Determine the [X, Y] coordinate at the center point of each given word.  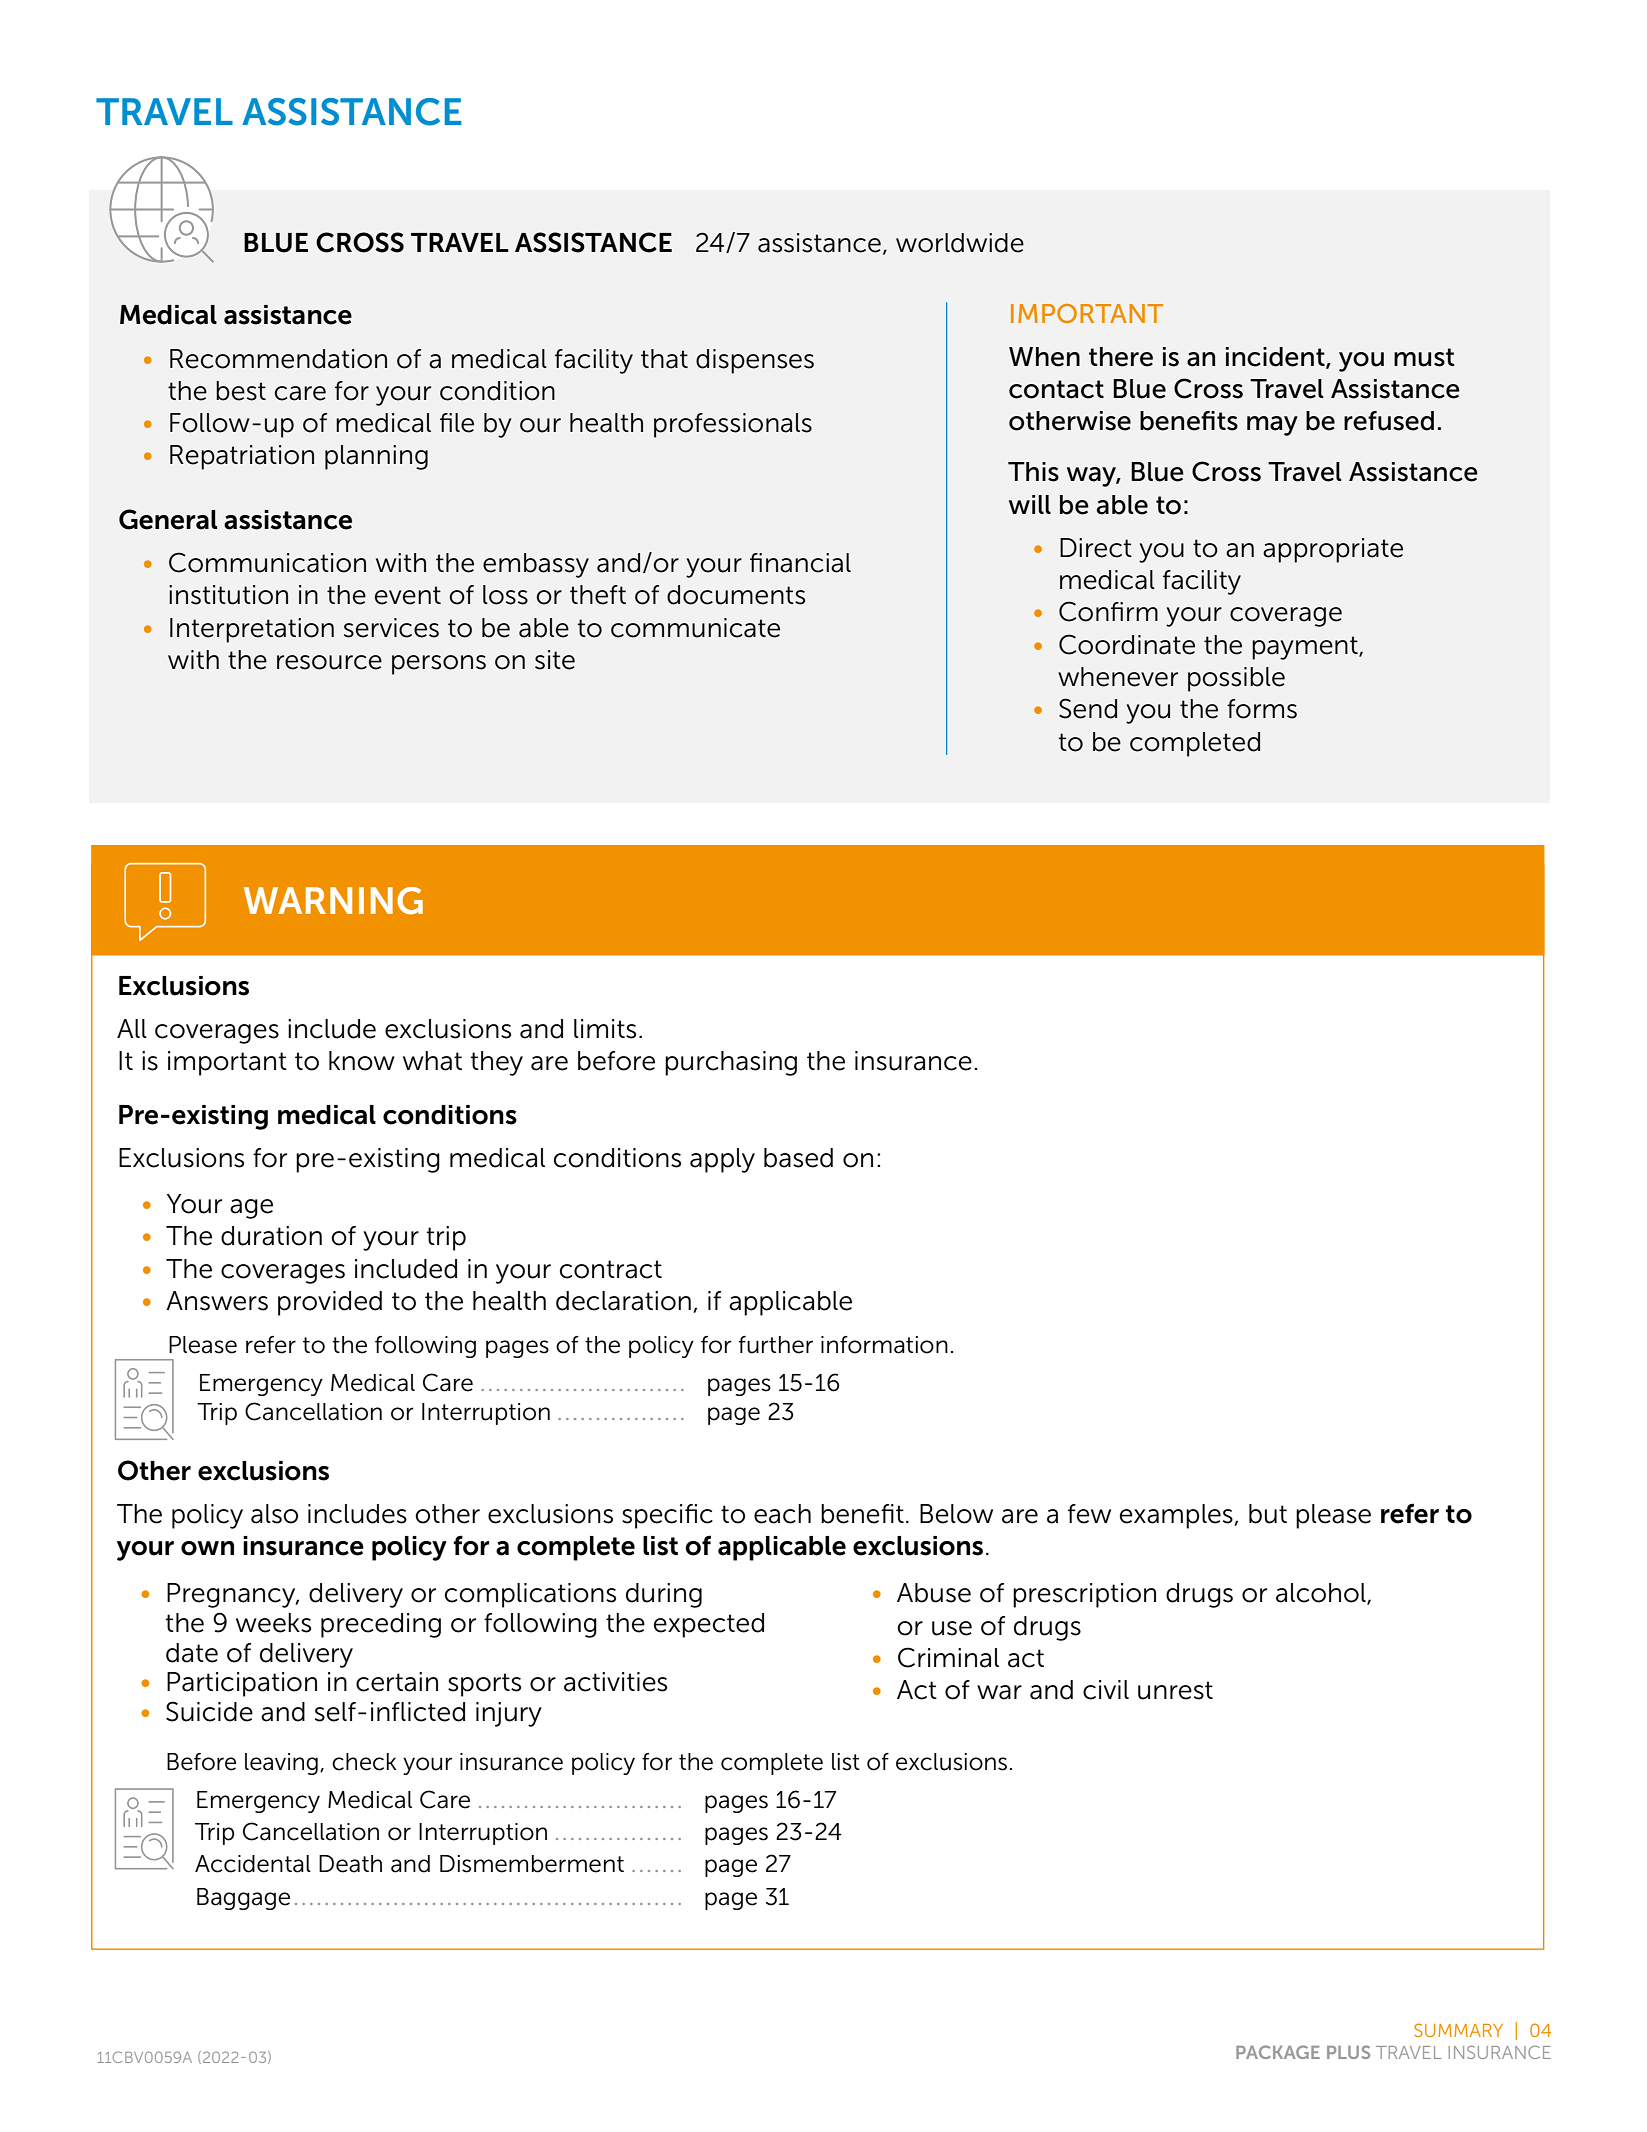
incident [1276, 357]
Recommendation [278, 359]
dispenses [755, 361]
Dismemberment [532, 1864]
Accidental [253, 1864]
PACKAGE [1278, 2052]
